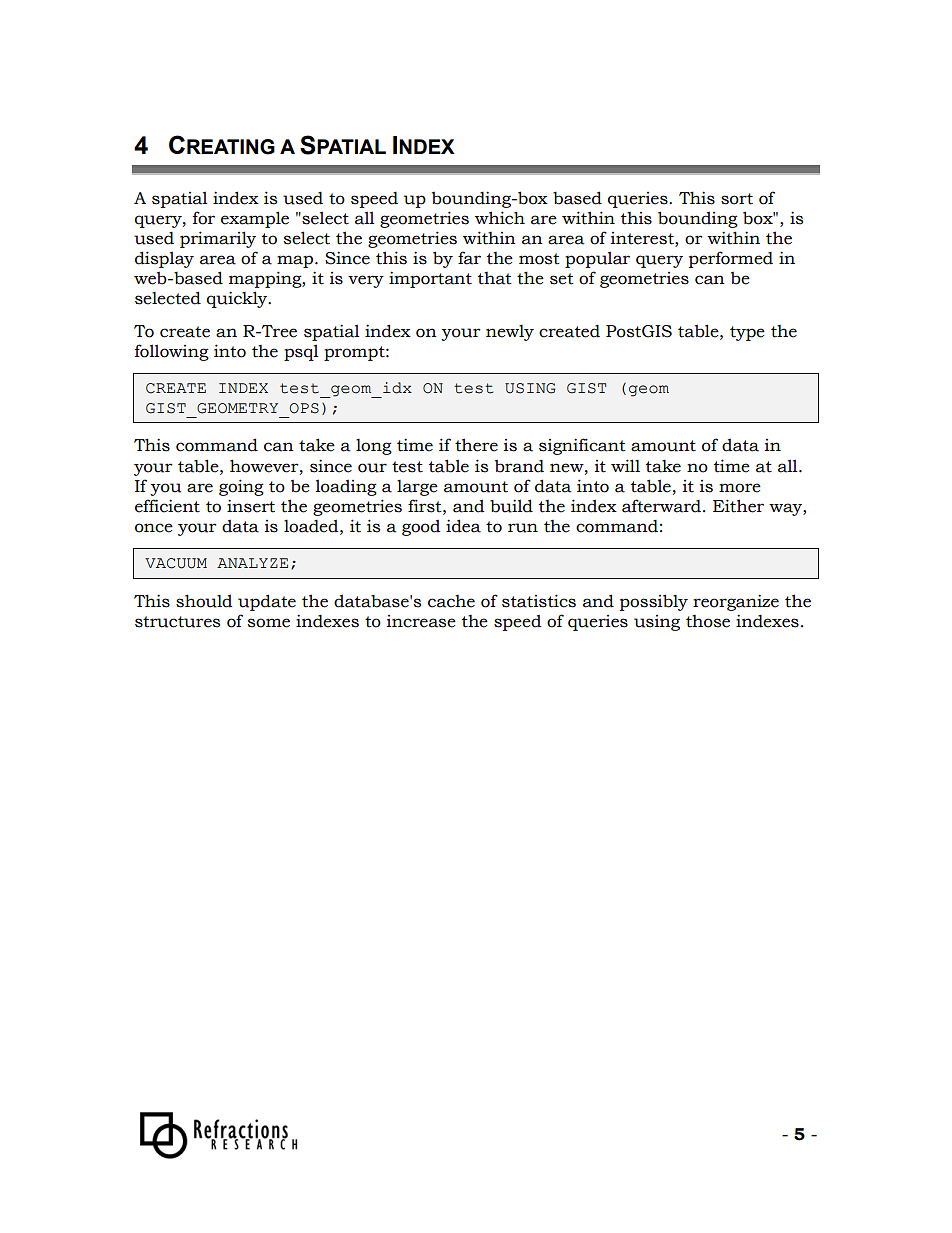  I want to click on will, so click(625, 465).
